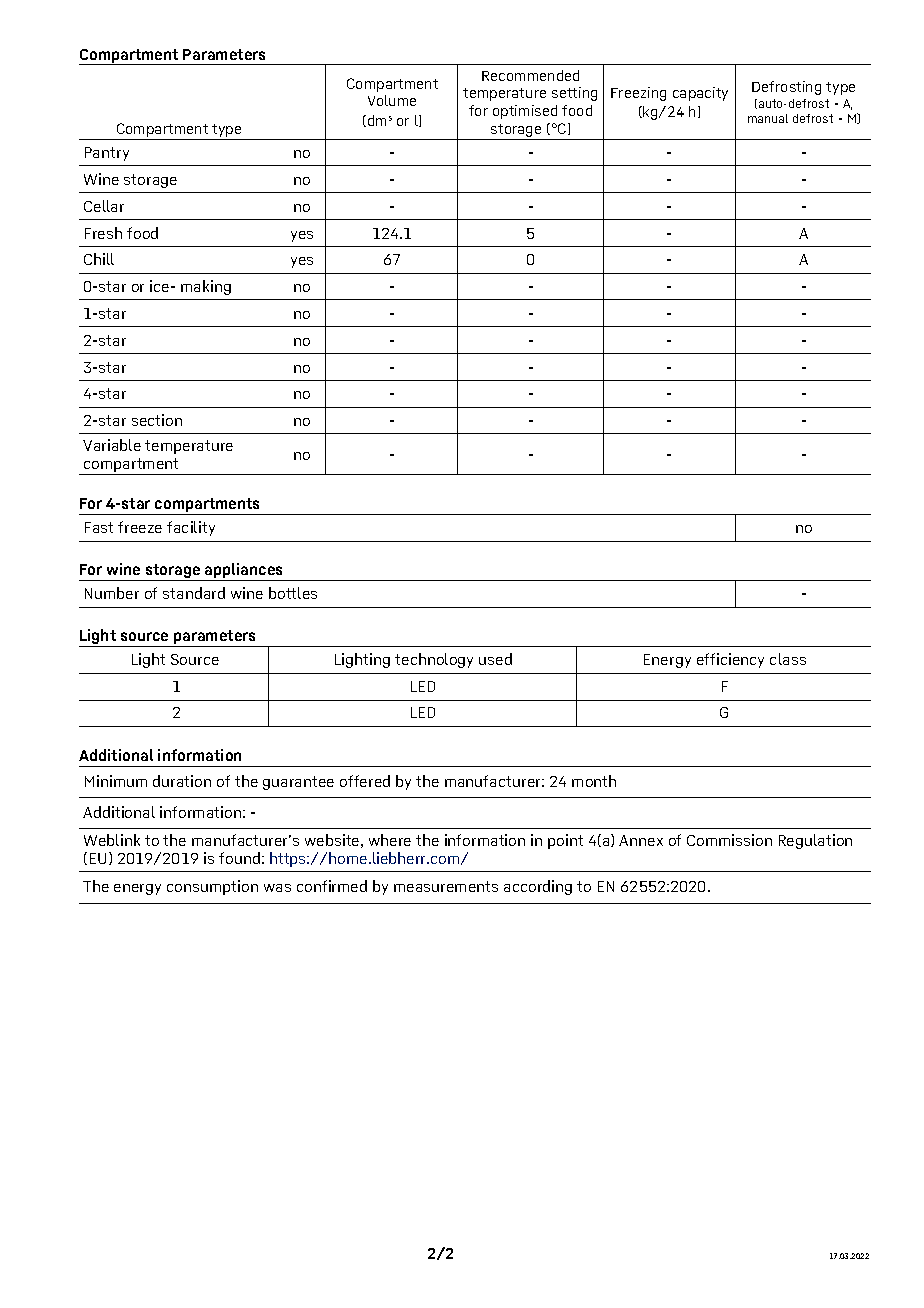  Describe the element at coordinates (446, 886) in the image. I see `measurements` at that location.
